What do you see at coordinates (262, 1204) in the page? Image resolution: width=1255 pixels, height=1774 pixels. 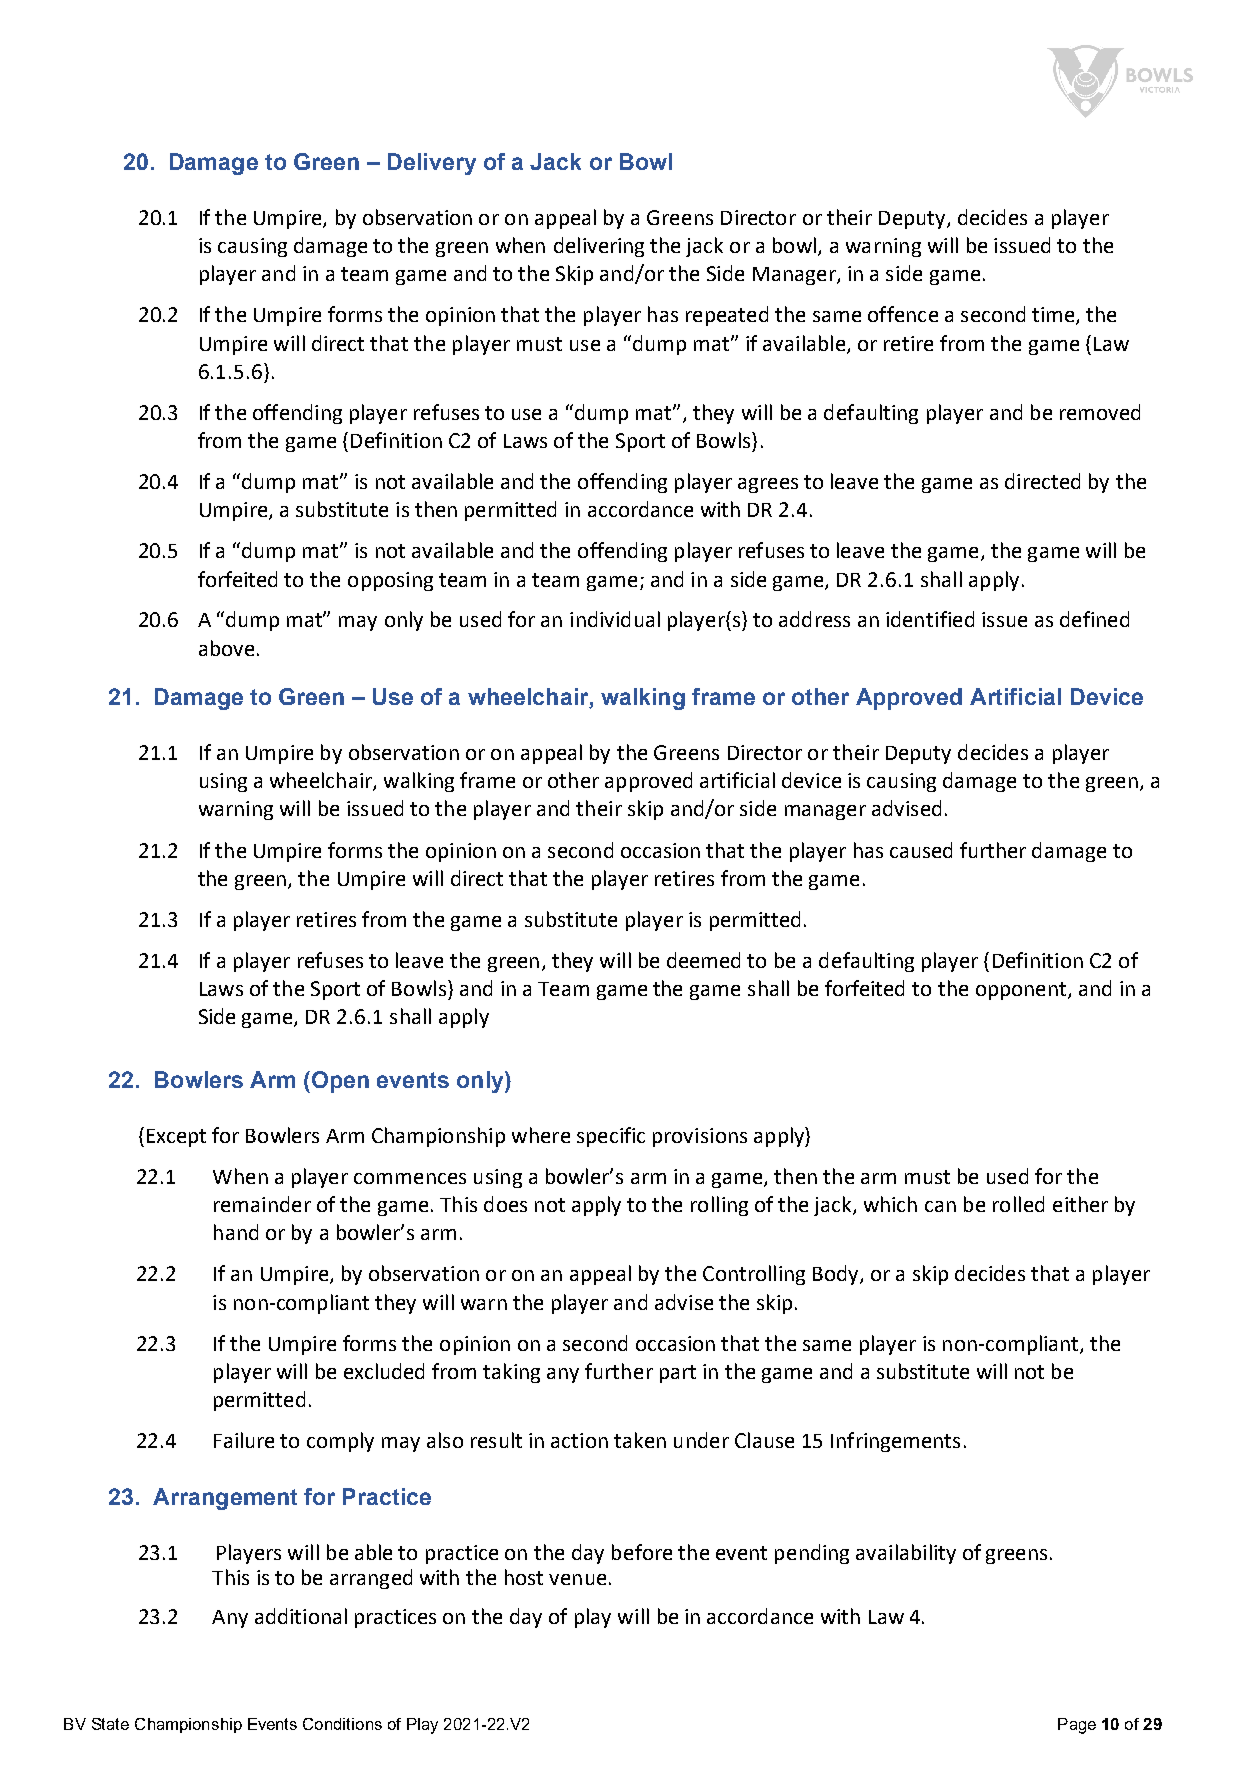 I see `remainder` at bounding box center [262, 1204].
